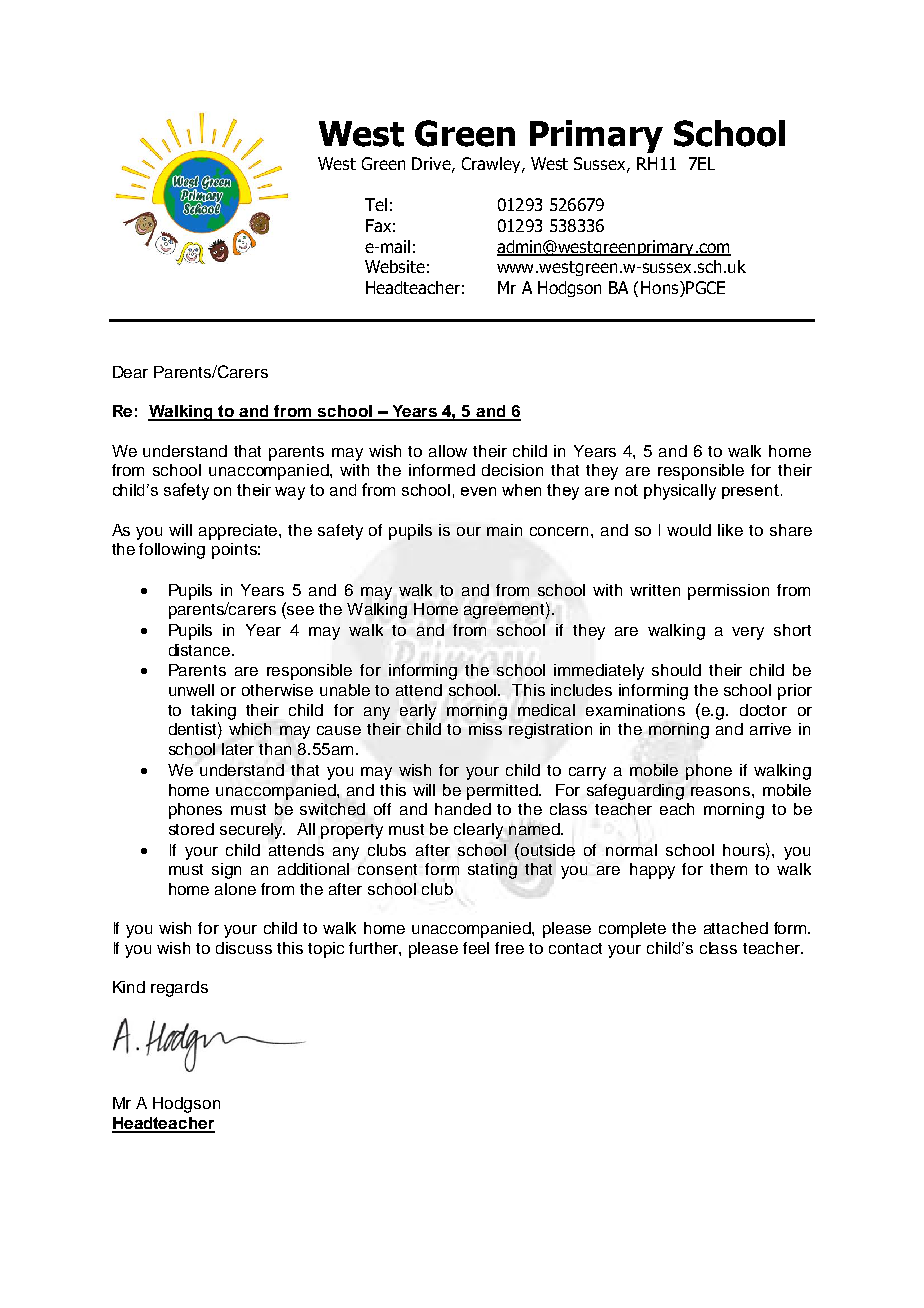 The height and width of the screenshot is (1308, 924). Describe the element at coordinates (736, 928) in the screenshot. I see `attached` at that location.
